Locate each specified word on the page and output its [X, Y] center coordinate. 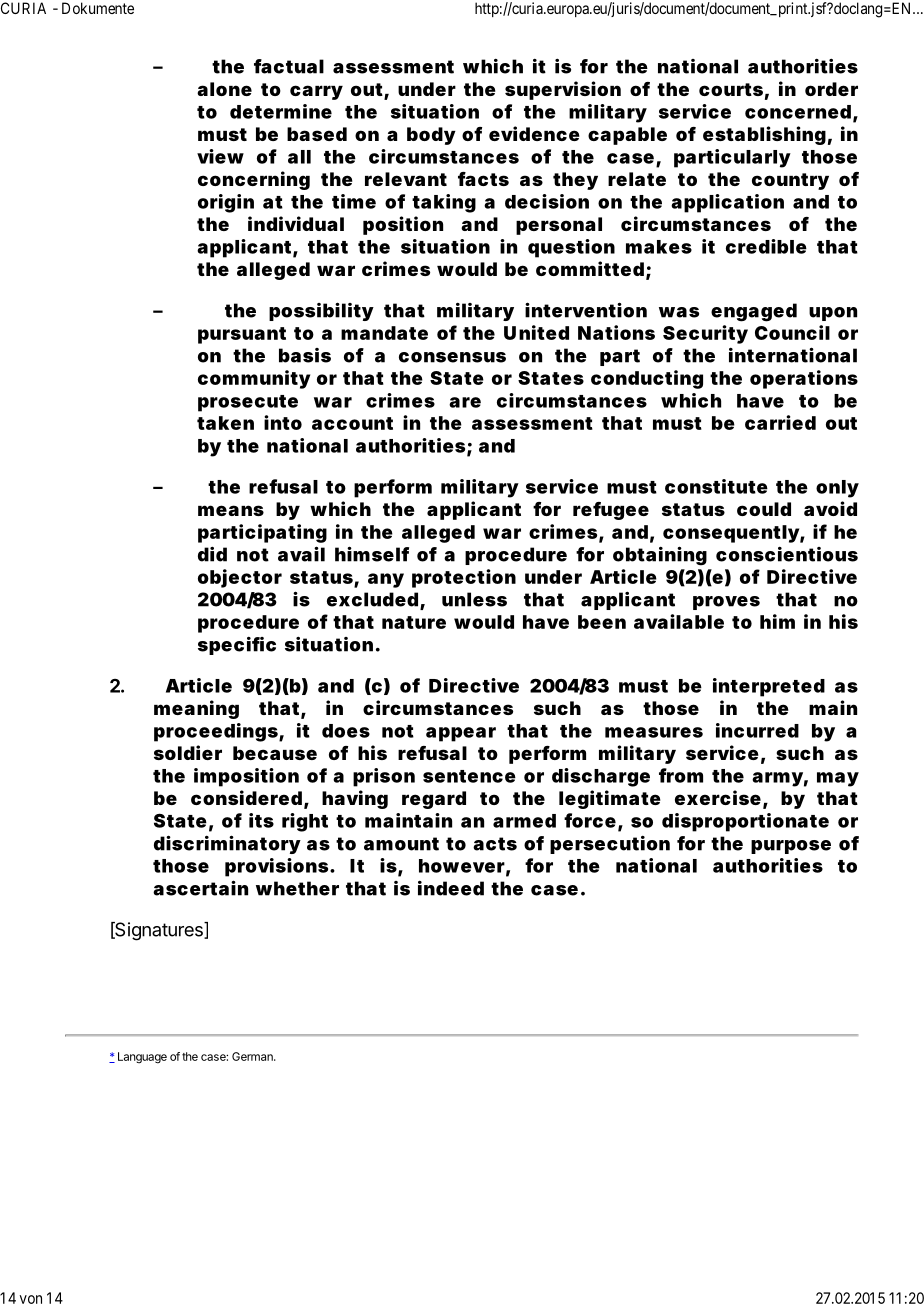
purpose [791, 847]
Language [142, 1058]
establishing [764, 135]
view [220, 156]
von [30, 1299]
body [431, 136]
